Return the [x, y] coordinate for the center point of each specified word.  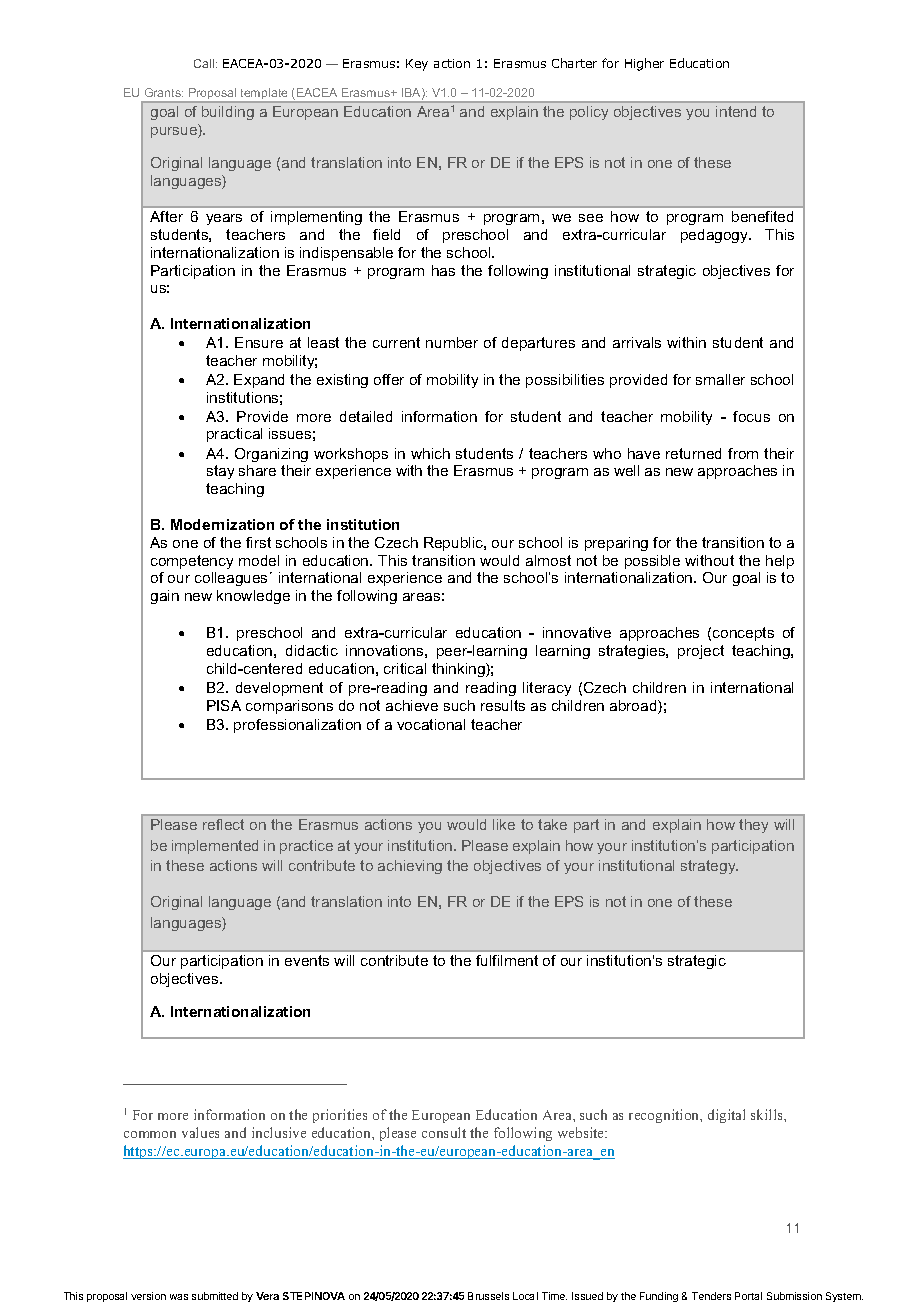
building [228, 113]
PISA [224, 705]
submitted [215, 1296]
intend [736, 111]
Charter [574, 63]
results [503, 705]
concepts [743, 634]
